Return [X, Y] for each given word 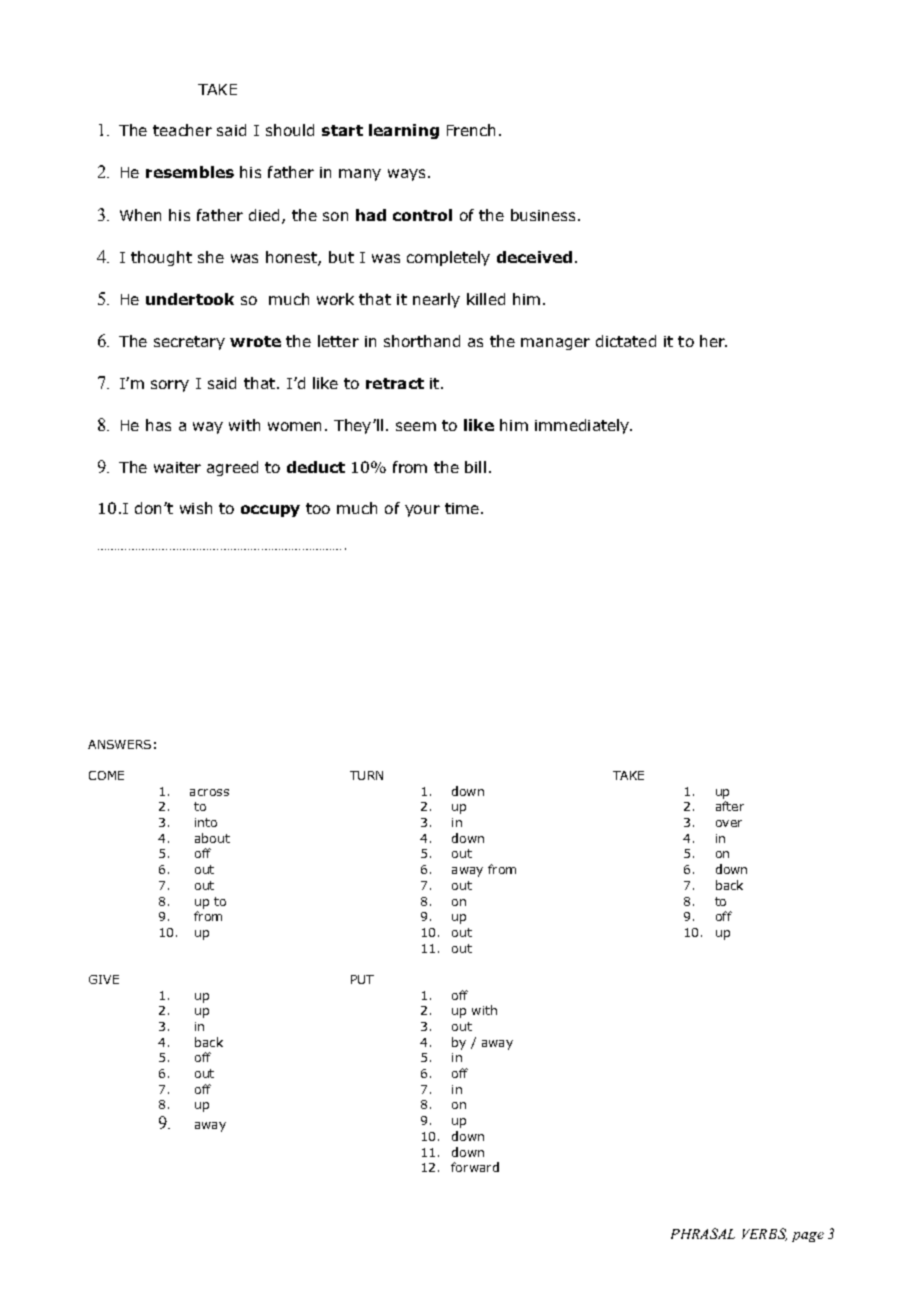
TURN [366, 775]
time [462, 508]
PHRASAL [703, 1233]
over [729, 823]
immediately [583, 426]
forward [475, 1167]
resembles [190, 172]
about [212, 838]
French [471, 130]
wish [196, 508]
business [543, 215]
